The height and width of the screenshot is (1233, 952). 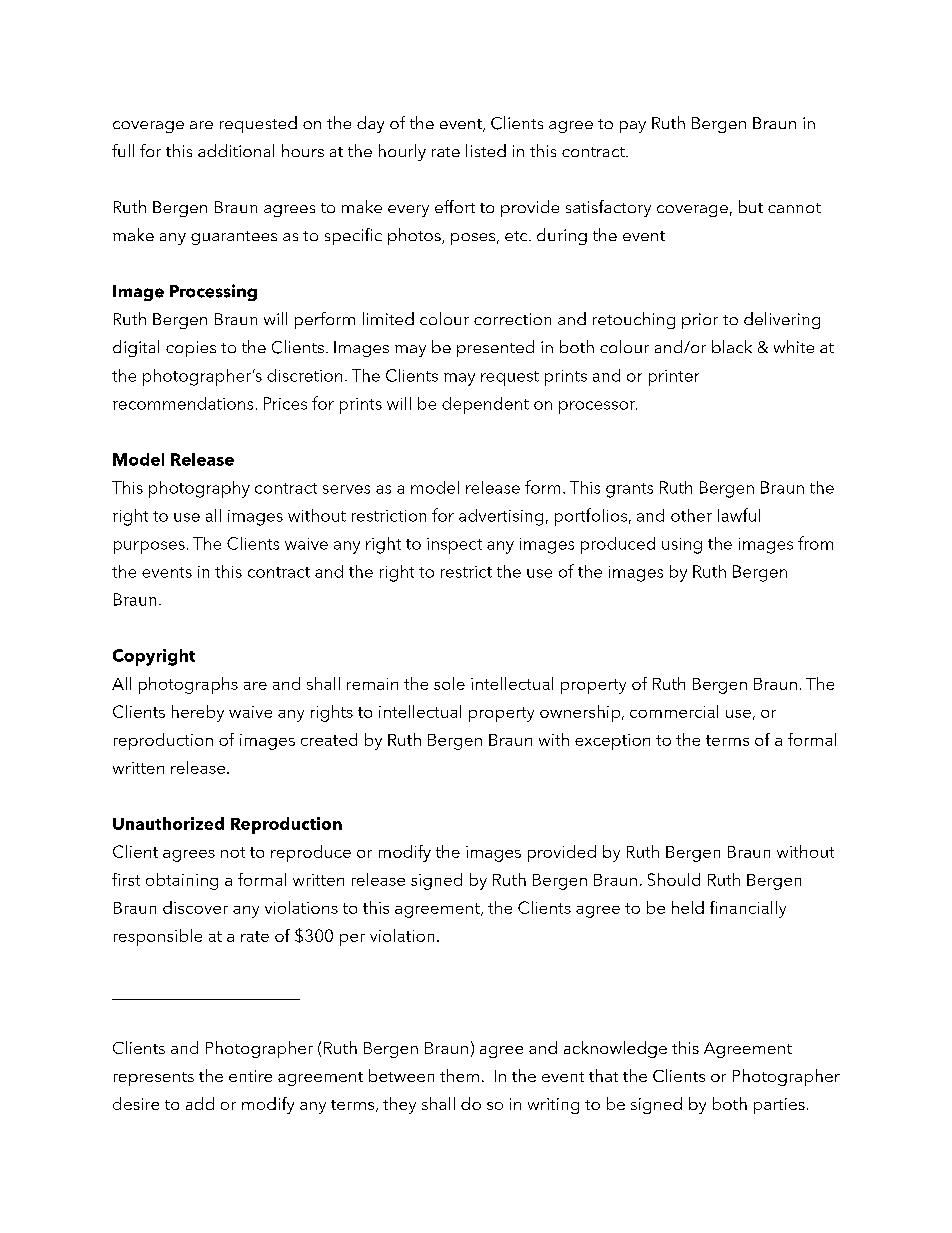 I want to click on but, so click(x=751, y=206).
